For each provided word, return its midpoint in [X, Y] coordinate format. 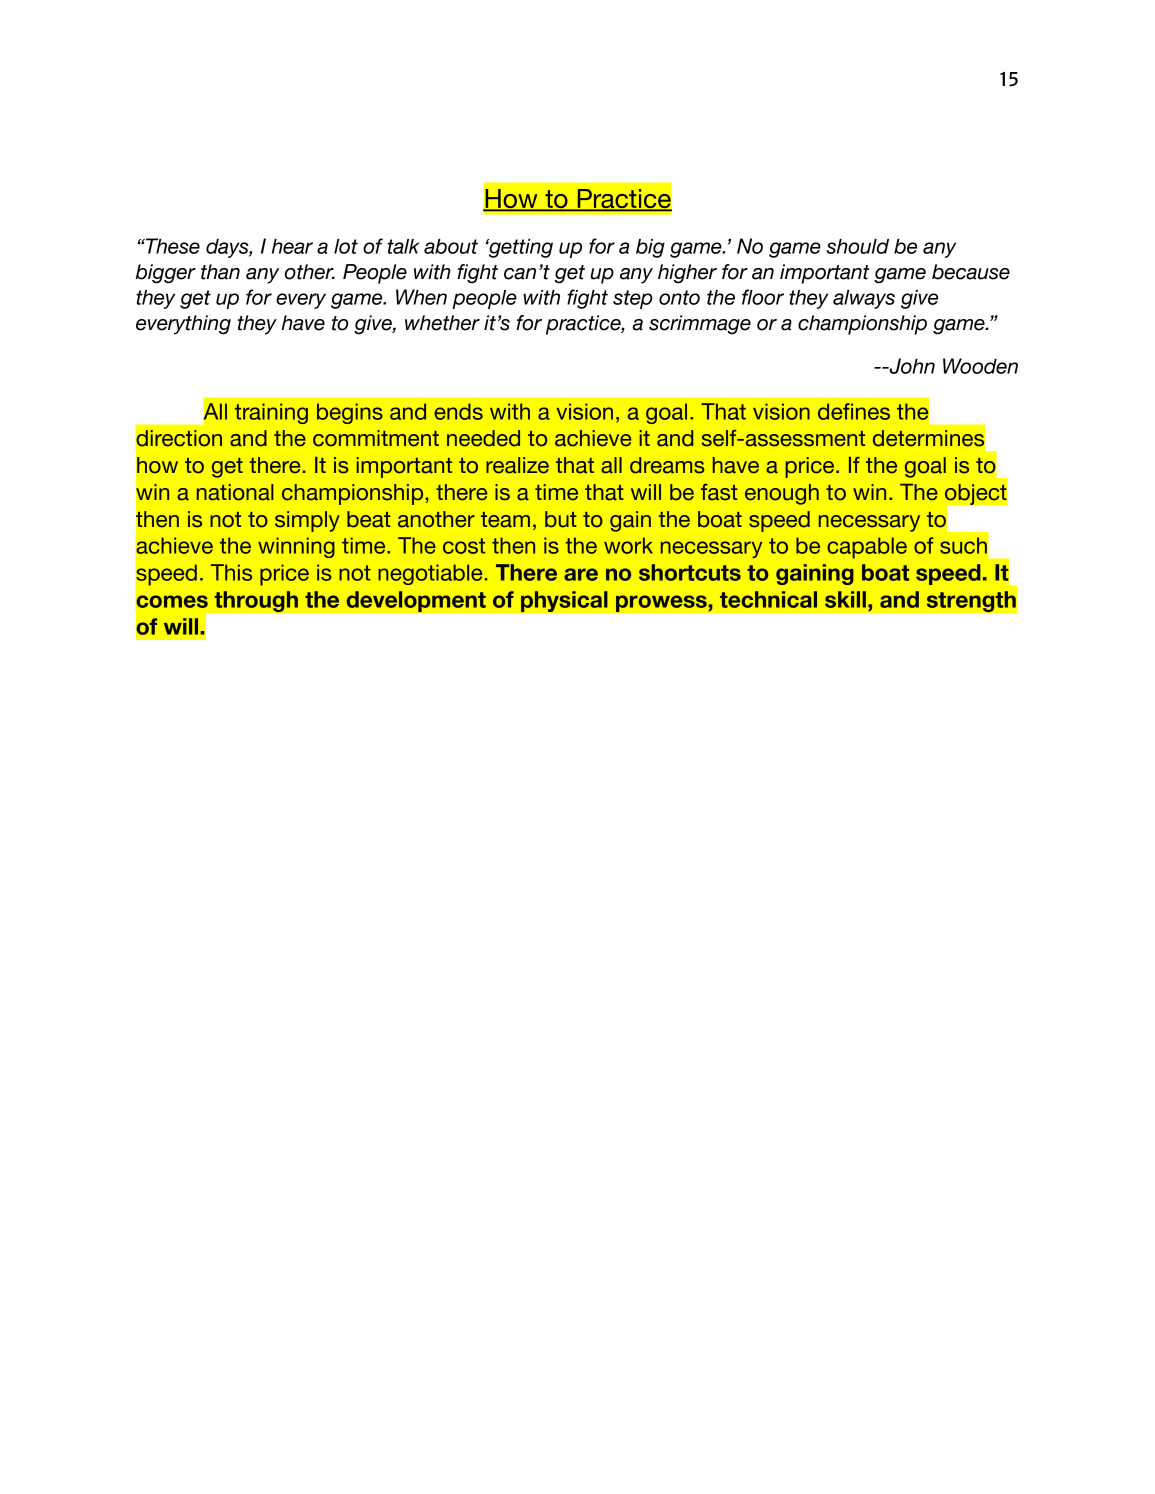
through [256, 602]
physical [564, 602]
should [857, 246]
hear [292, 246]
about [451, 246]
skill [845, 599]
